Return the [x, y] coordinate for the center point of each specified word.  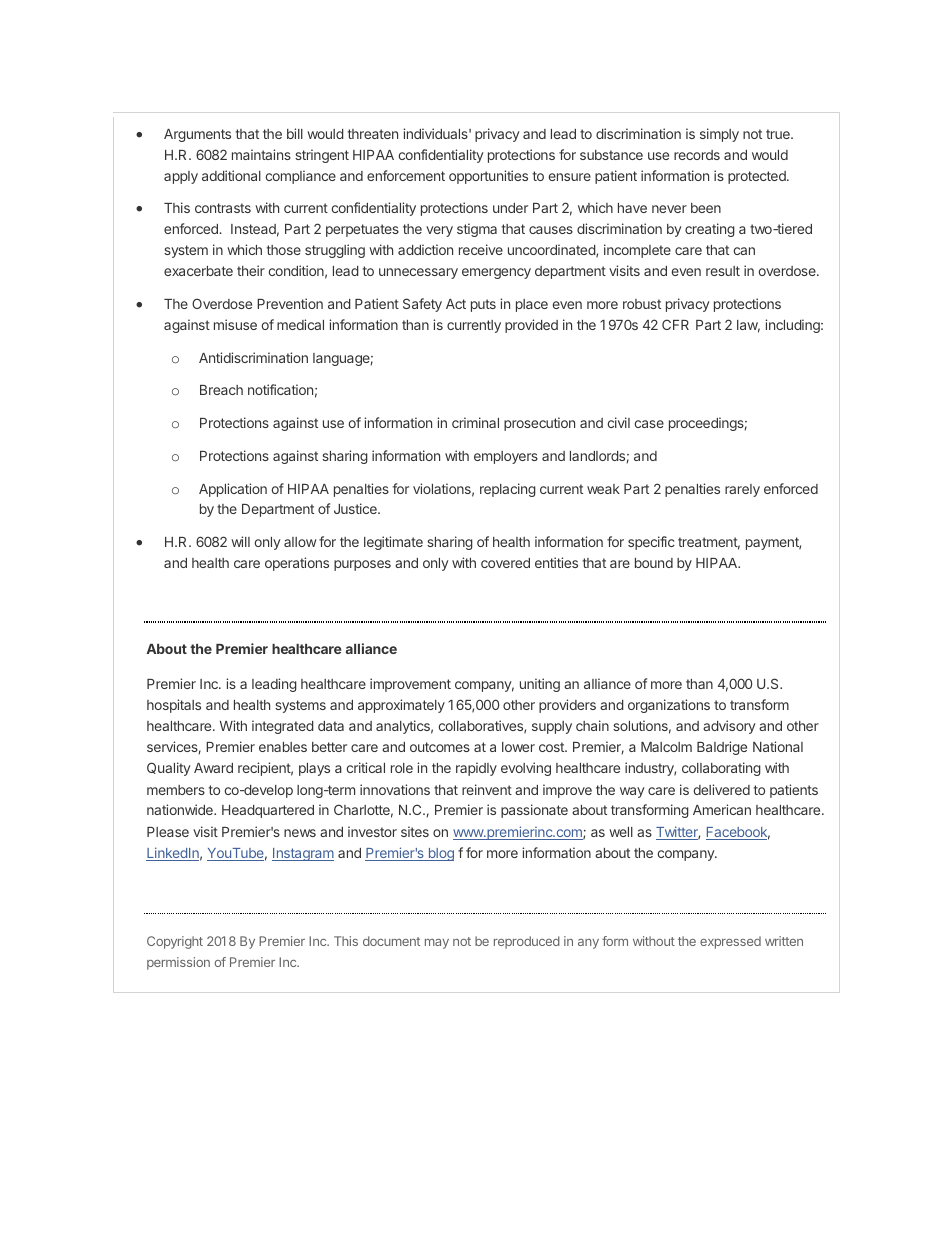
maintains [261, 154]
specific [651, 543]
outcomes [440, 747]
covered [505, 563]
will [240, 541]
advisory [729, 727]
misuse [235, 324]
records [697, 155]
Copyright [175, 942]
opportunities [488, 177]
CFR [675, 324]
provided [531, 326]
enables [283, 747]
